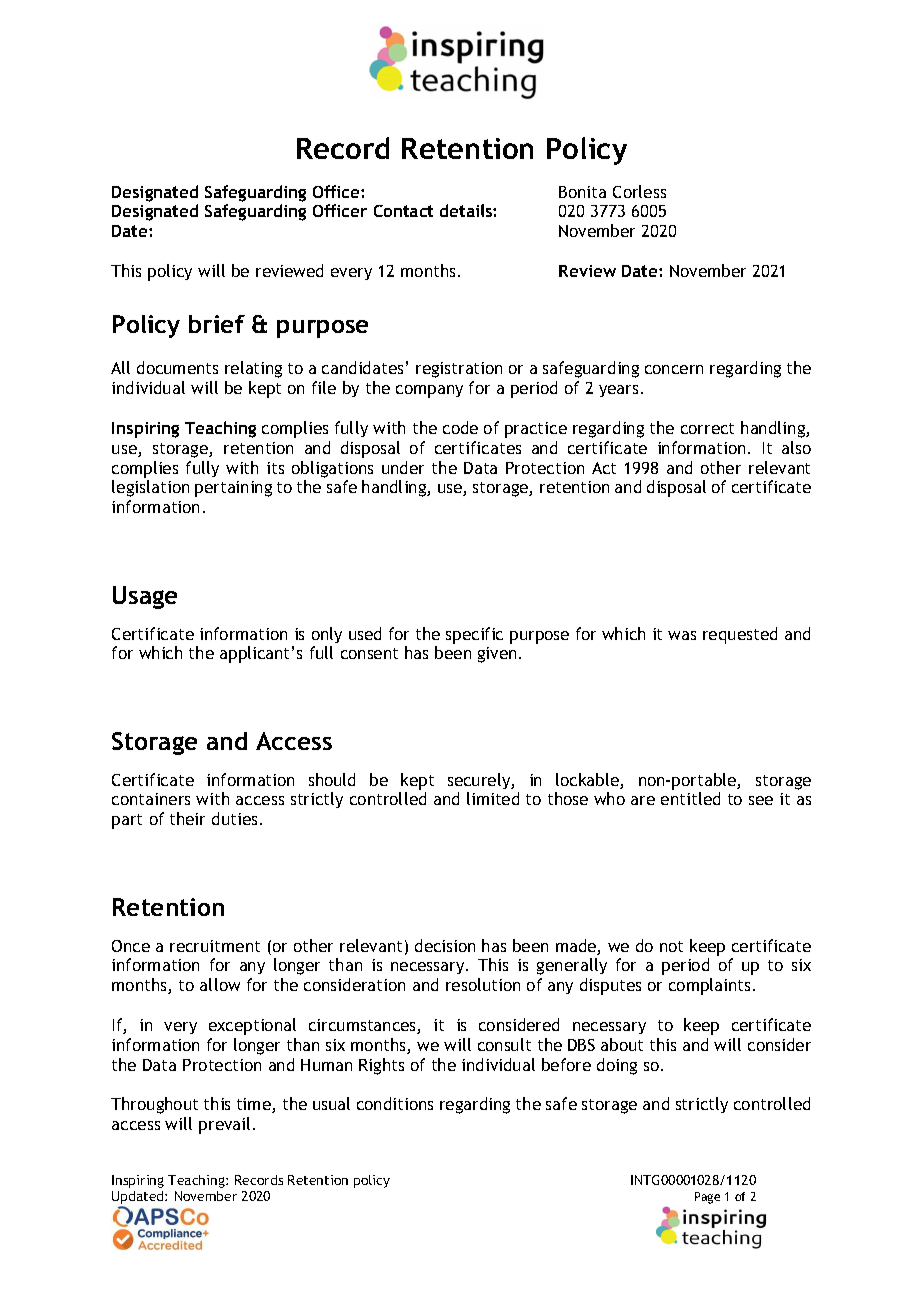 The width and height of the page is (924, 1308). Describe the element at coordinates (224, 1125) in the page. I see `prevail` at that location.
